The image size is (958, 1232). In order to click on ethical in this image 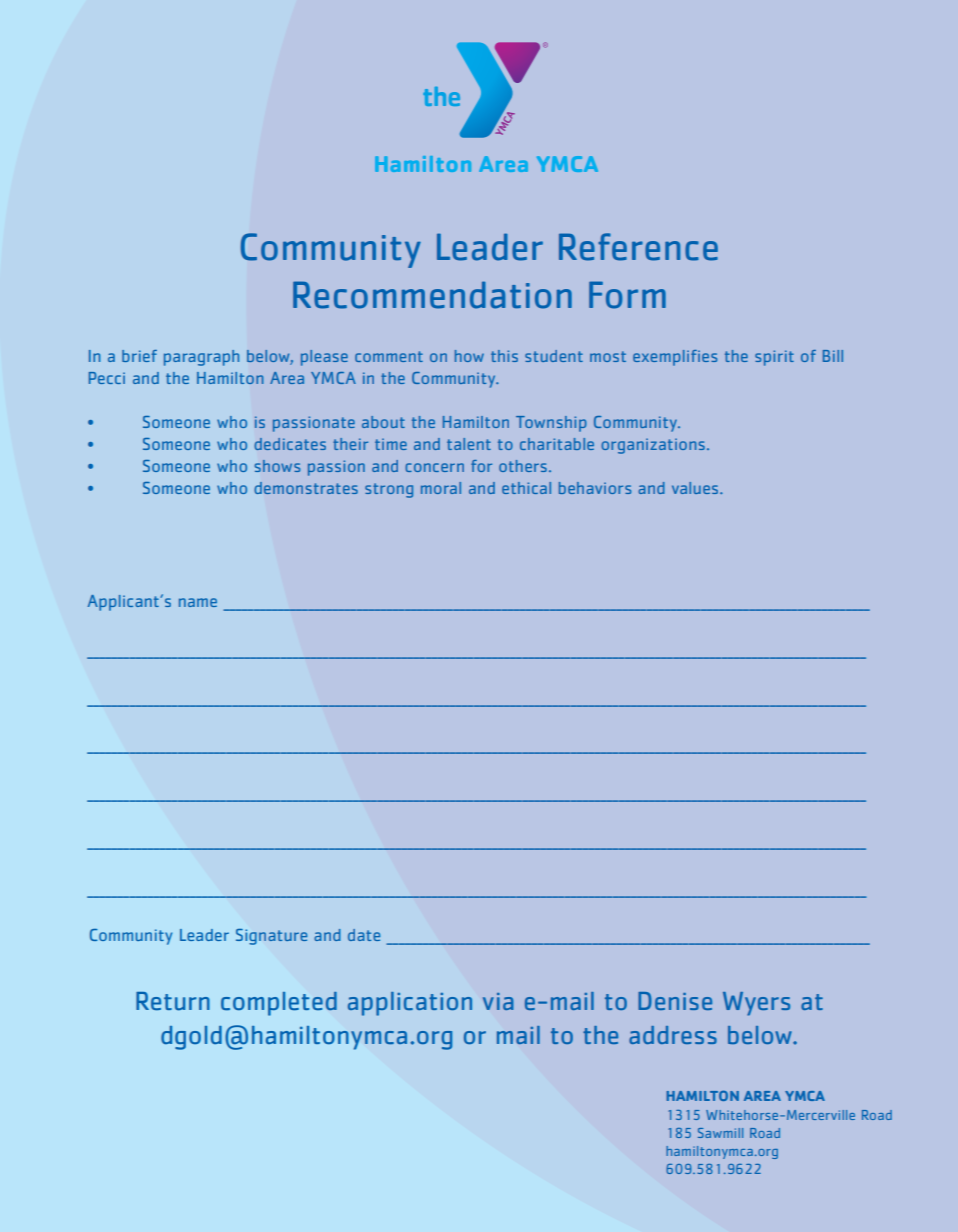, I will do `click(526, 488)`.
